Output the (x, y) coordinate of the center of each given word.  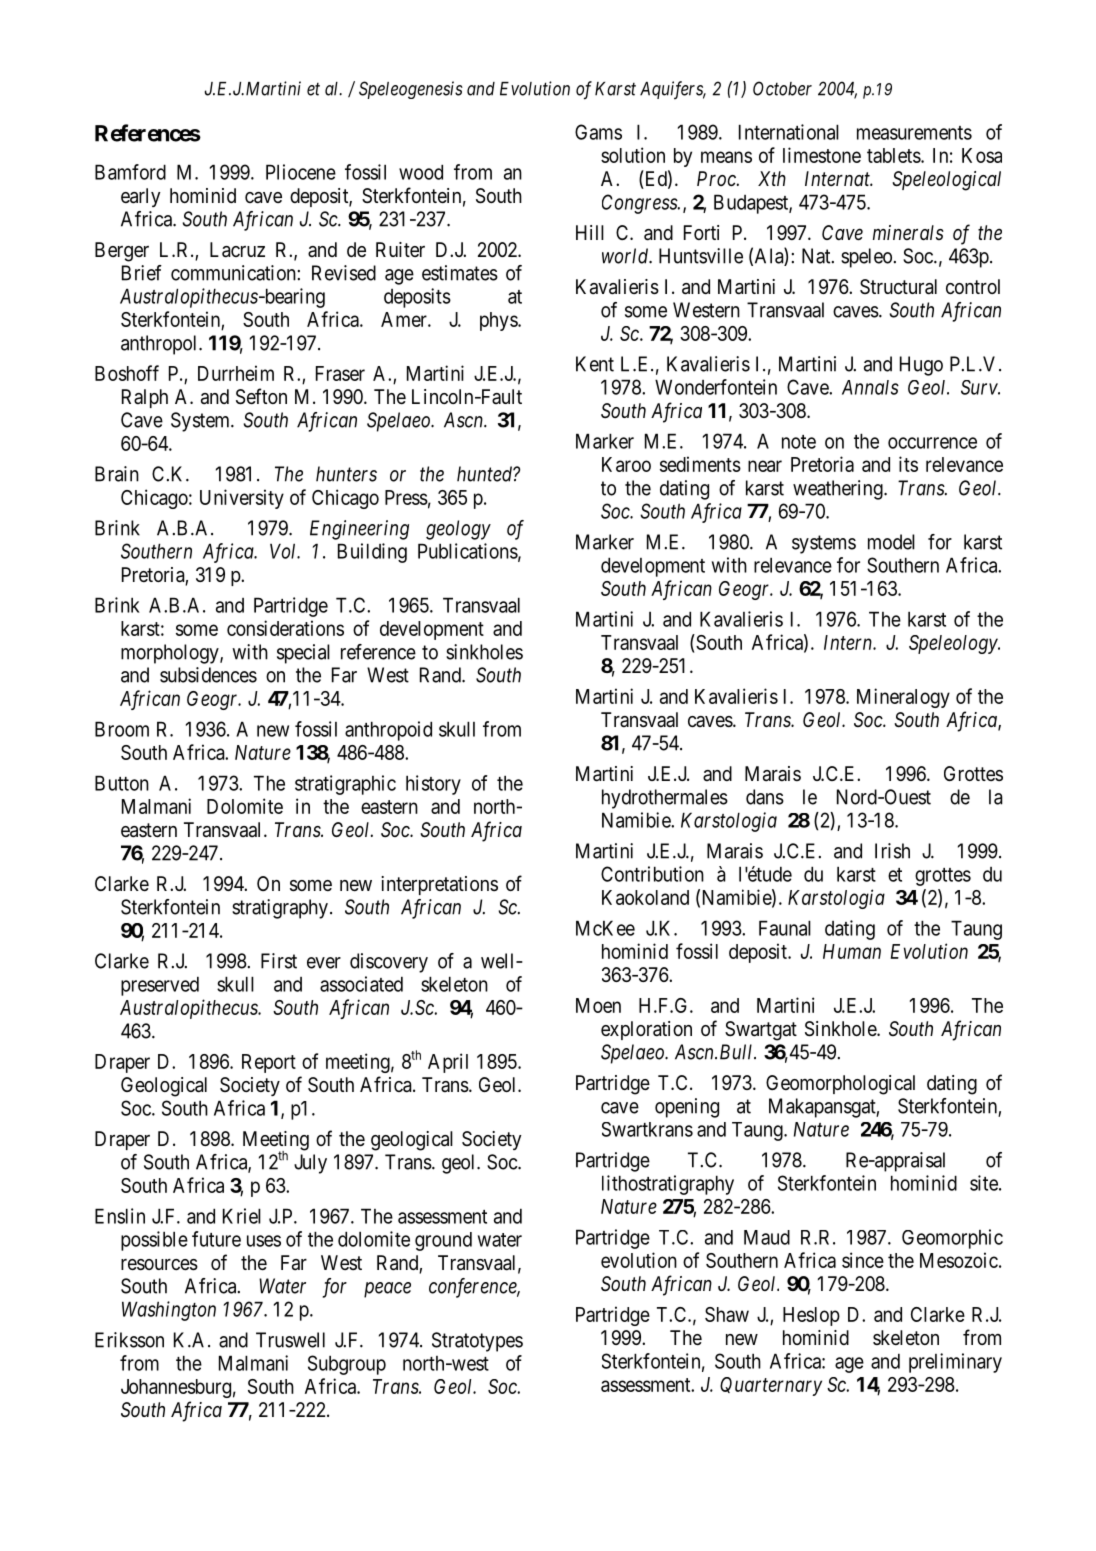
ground (443, 1241)
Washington (169, 1311)
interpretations (439, 885)
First (279, 961)
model (891, 542)
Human (852, 951)
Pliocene (301, 172)
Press (406, 497)
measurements (914, 133)
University (242, 499)
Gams (598, 132)
